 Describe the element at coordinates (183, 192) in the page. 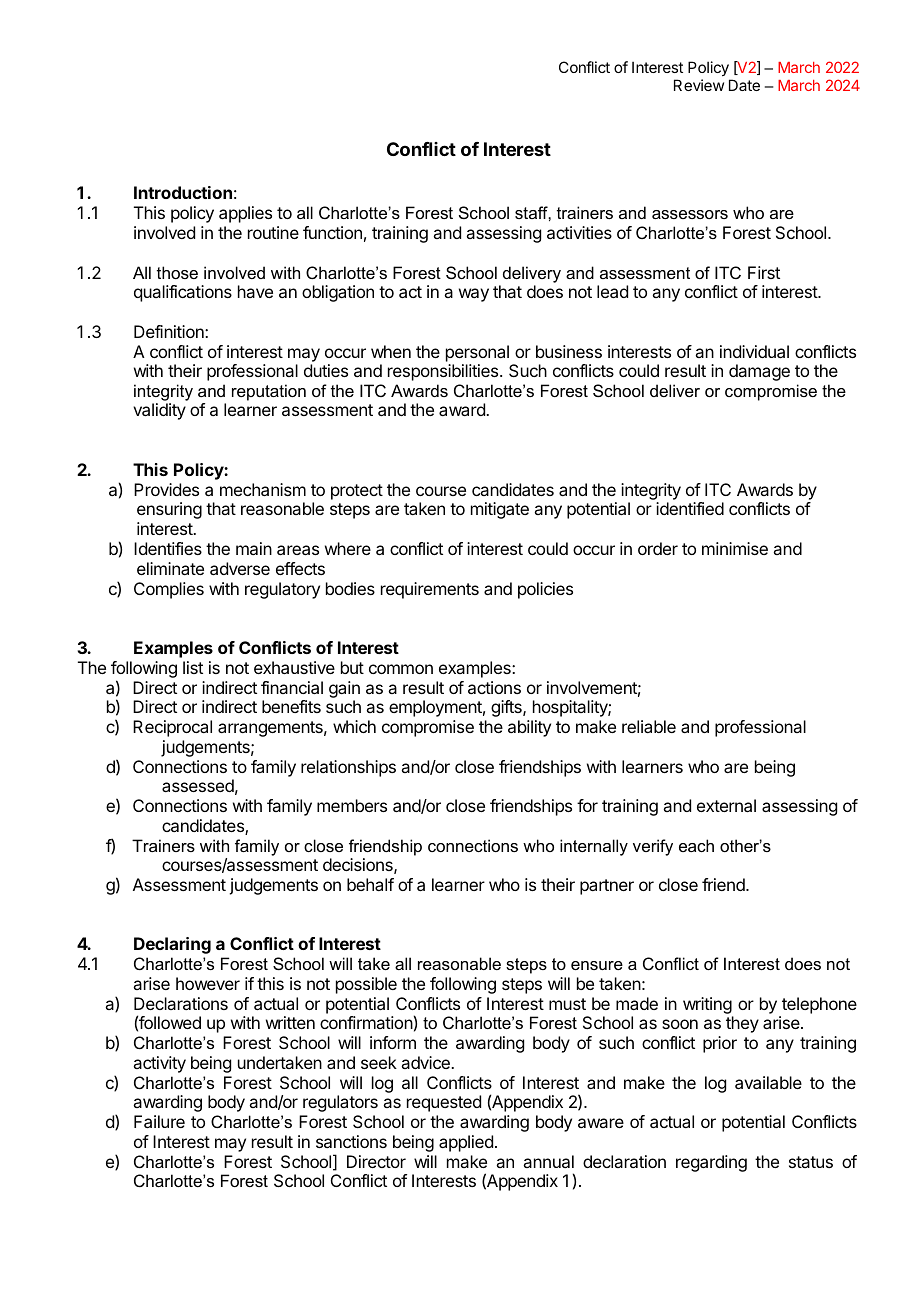

I see `Introduction` at that location.
